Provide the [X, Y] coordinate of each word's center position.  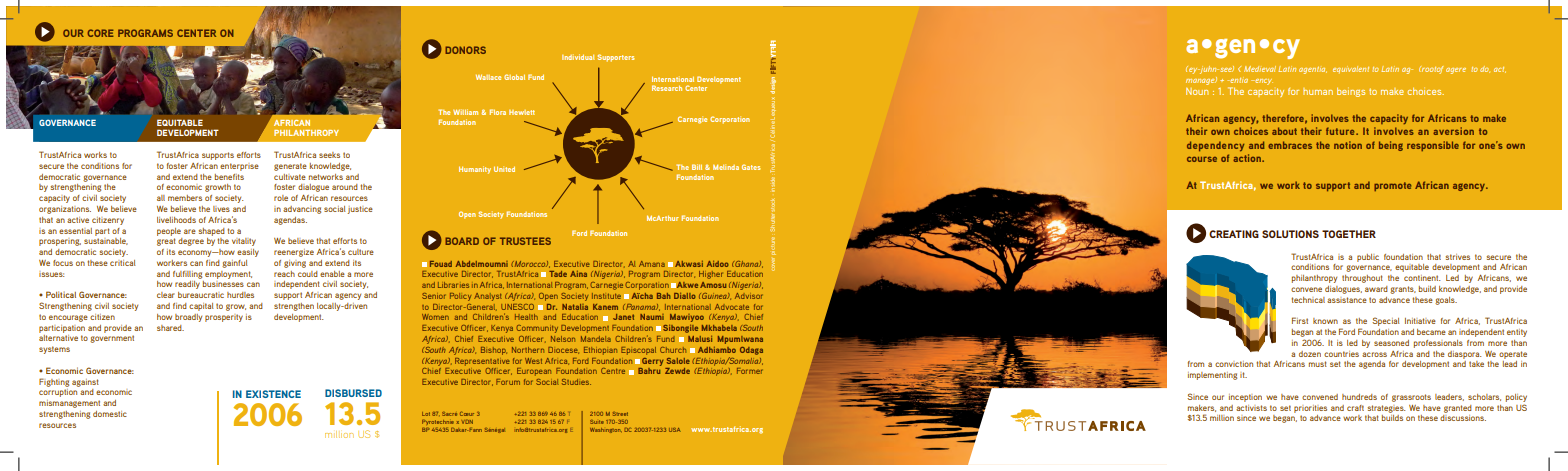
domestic [110, 414]
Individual [578, 57]
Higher [711, 275]
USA [675, 430]
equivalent [1351, 69]
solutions [1290, 234]
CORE [100, 33]
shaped [212, 232]
